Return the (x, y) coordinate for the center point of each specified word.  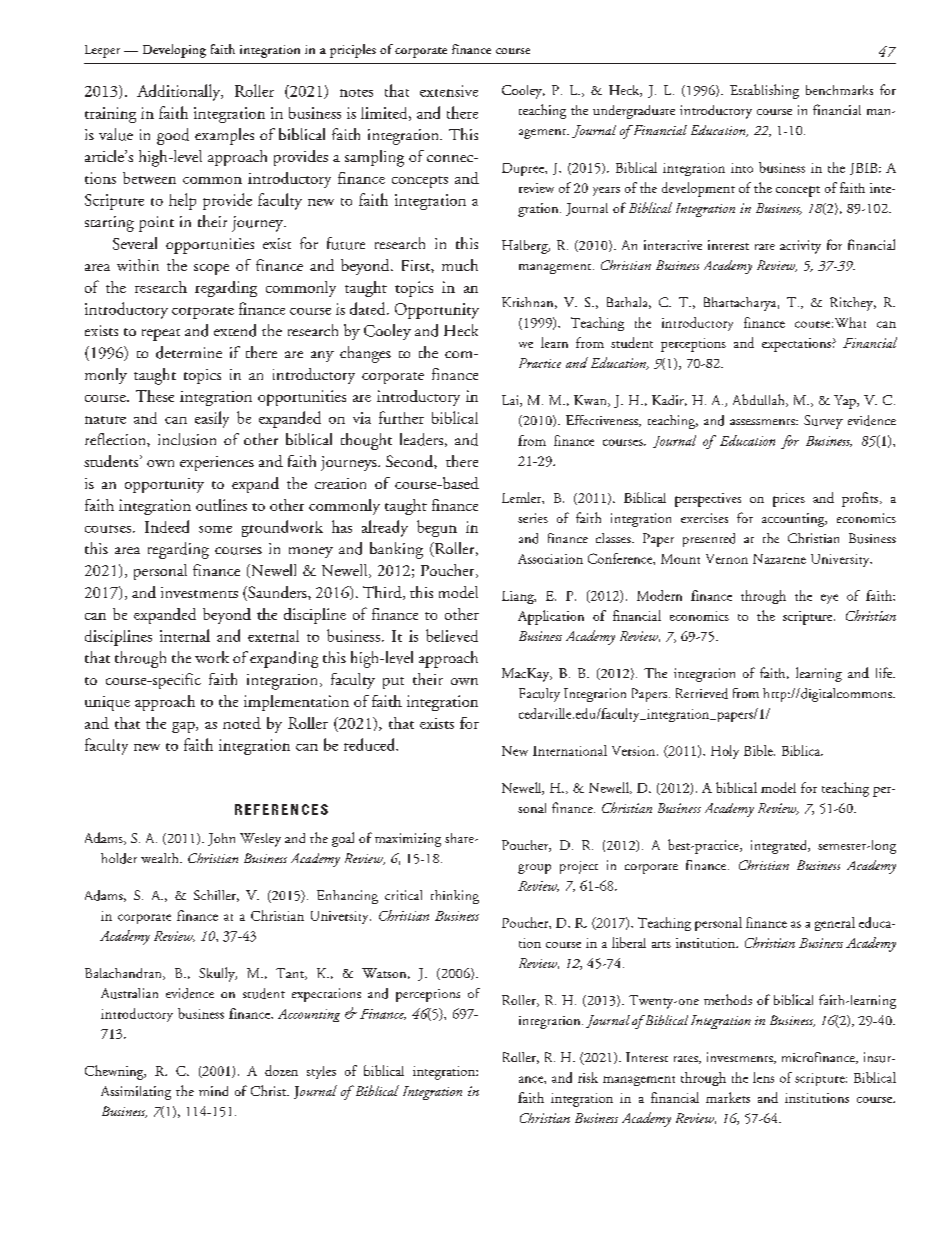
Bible (759, 750)
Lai (511, 401)
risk (588, 1077)
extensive (449, 91)
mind (213, 1091)
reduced (371, 744)
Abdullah (760, 400)
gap (184, 727)
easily (212, 419)
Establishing (764, 91)
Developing (174, 51)
